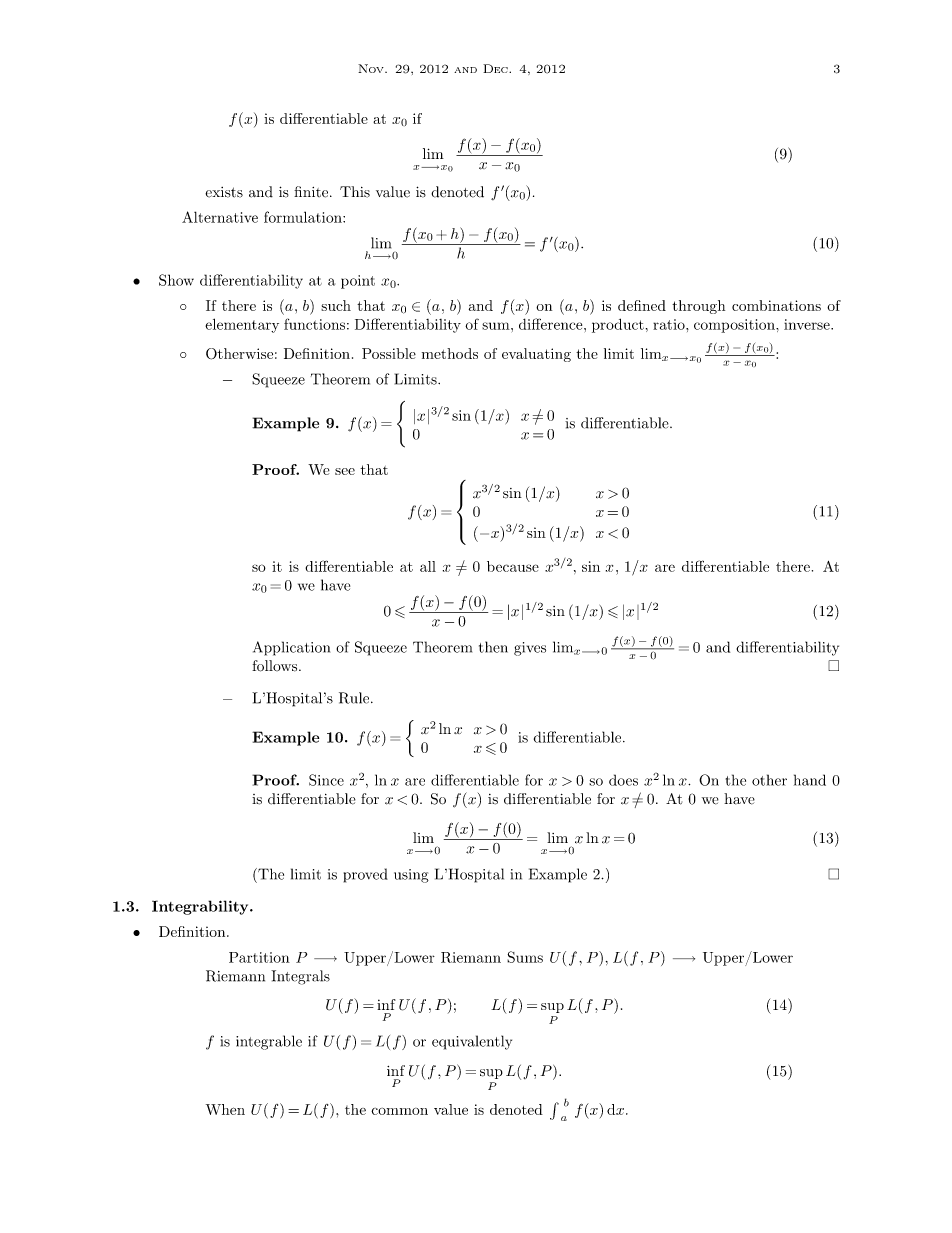 The height and width of the screenshot is (1233, 952). I want to click on composition, so click(735, 326).
